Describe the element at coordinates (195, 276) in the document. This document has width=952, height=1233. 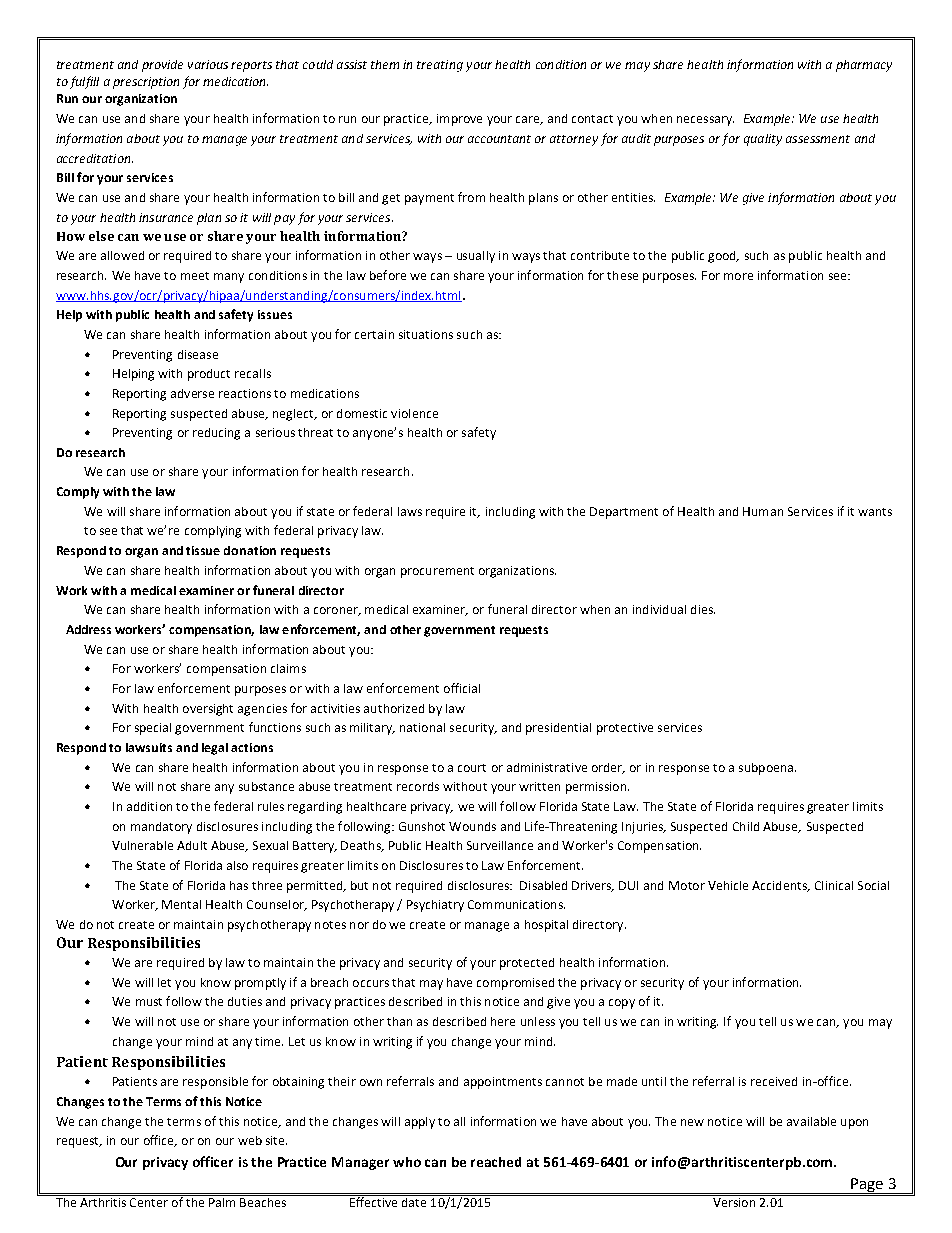
I see `meet` at that location.
